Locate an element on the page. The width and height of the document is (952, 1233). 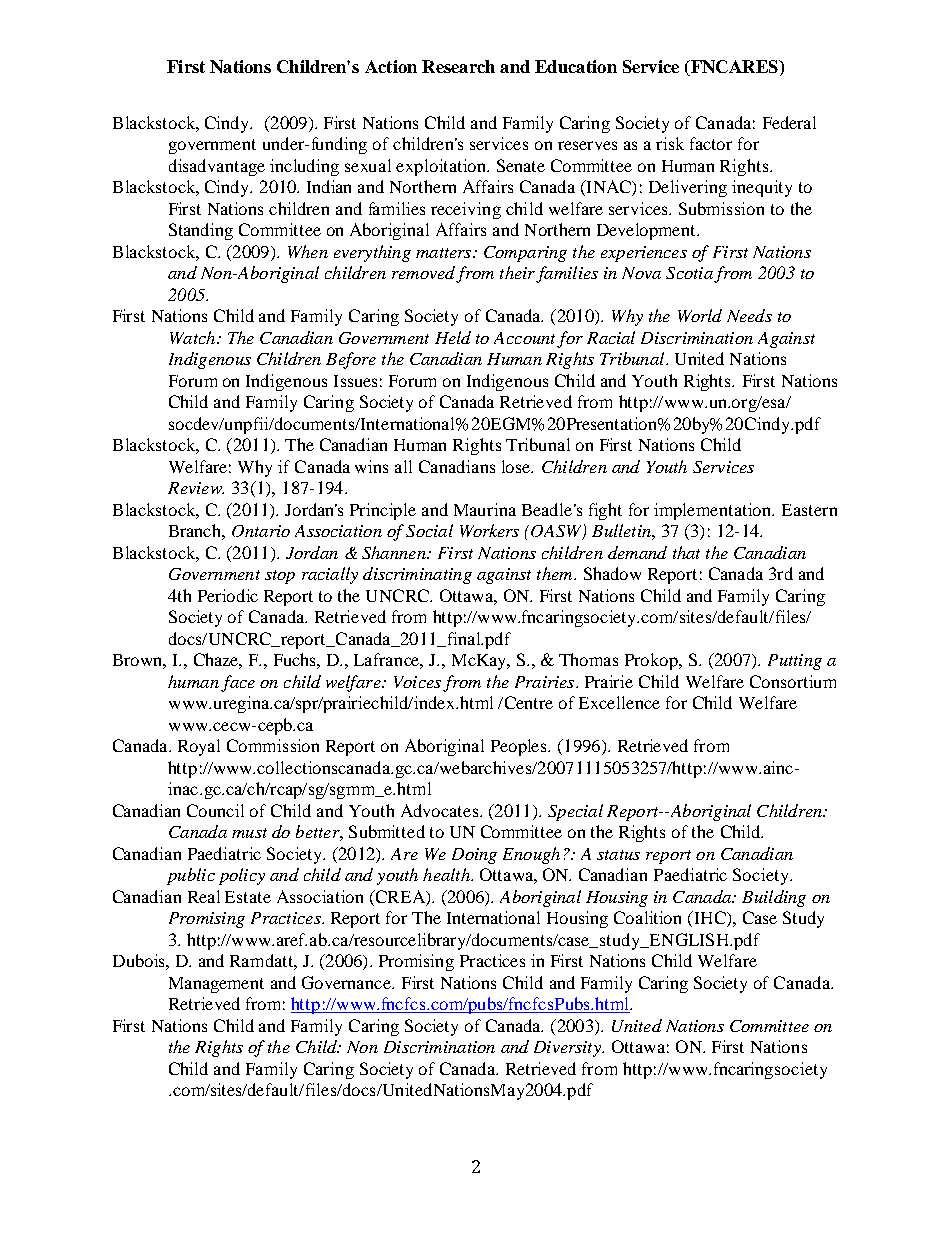
Putting is located at coordinates (795, 662).
